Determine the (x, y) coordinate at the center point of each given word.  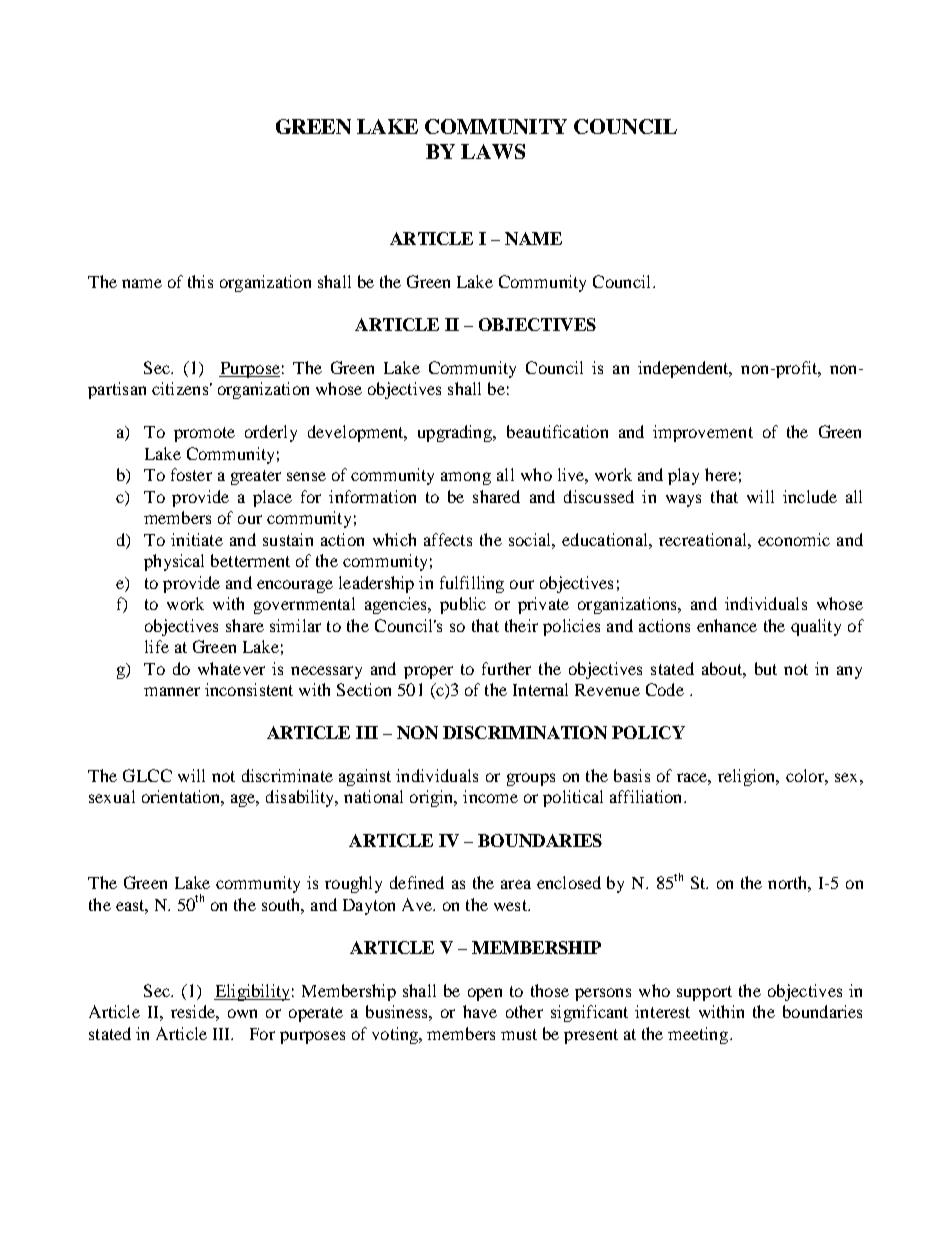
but (766, 668)
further (506, 668)
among (466, 478)
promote (204, 434)
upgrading (456, 433)
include (810, 496)
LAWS (493, 151)
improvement (703, 433)
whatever (231, 668)
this (200, 281)
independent (684, 369)
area (516, 884)
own (242, 1013)
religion (748, 777)
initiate (197, 539)
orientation (183, 798)
